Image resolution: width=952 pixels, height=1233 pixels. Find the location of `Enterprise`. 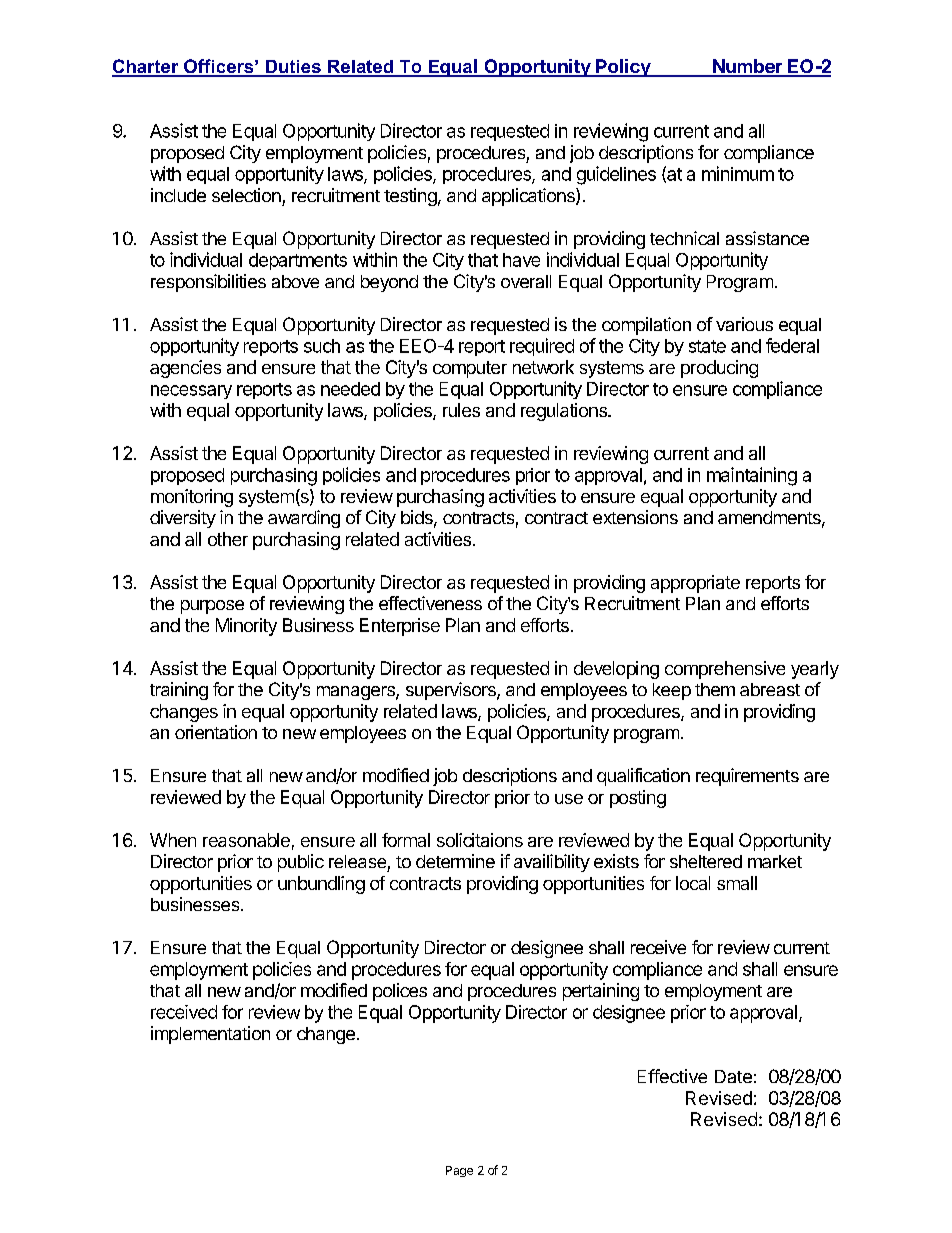

Enterprise is located at coordinates (400, 627).
